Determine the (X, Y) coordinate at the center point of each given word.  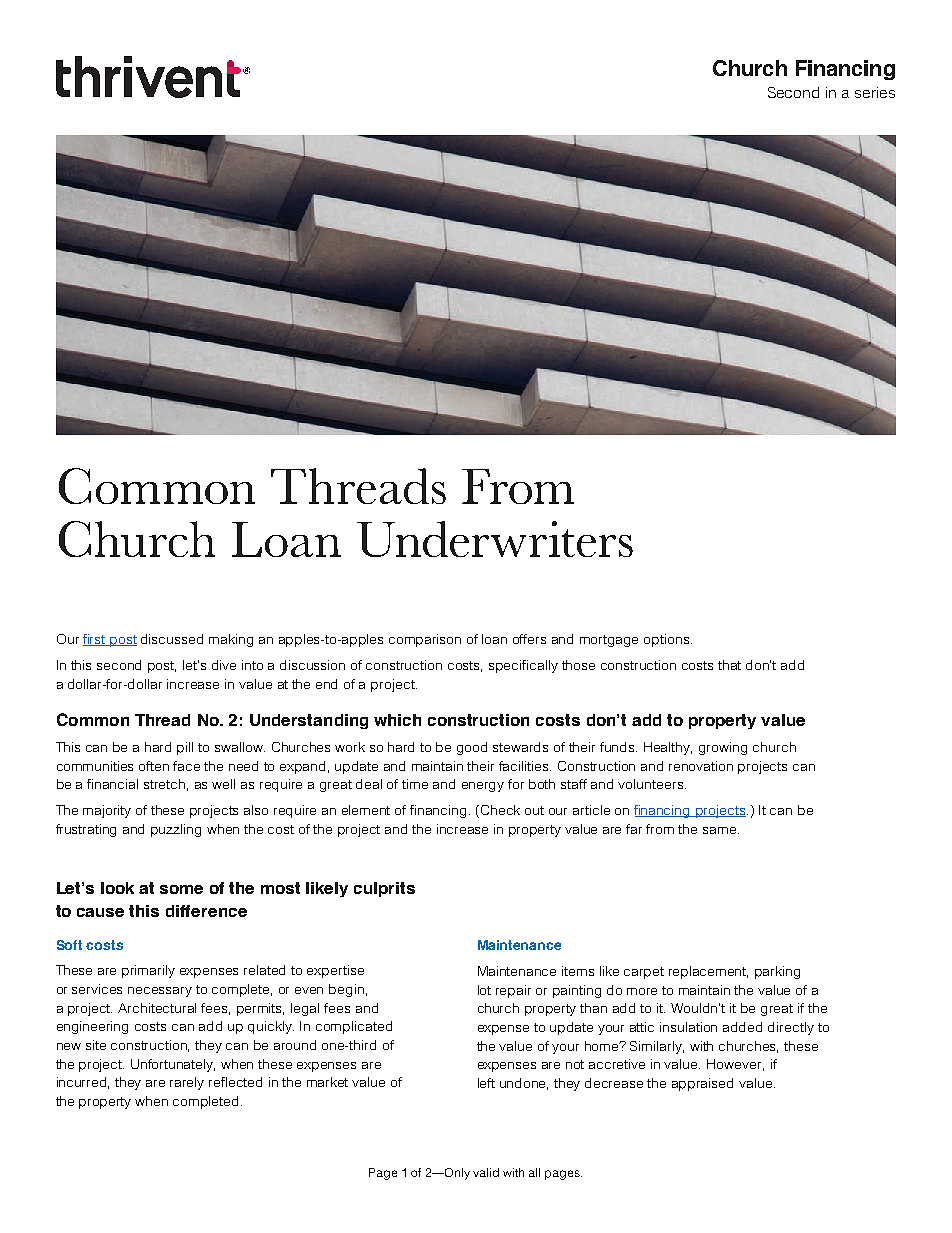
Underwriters (495, 539)
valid (486, 1172)
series (875, 92)
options (668, 640)
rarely (187, 1083)
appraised (702, 1084)
